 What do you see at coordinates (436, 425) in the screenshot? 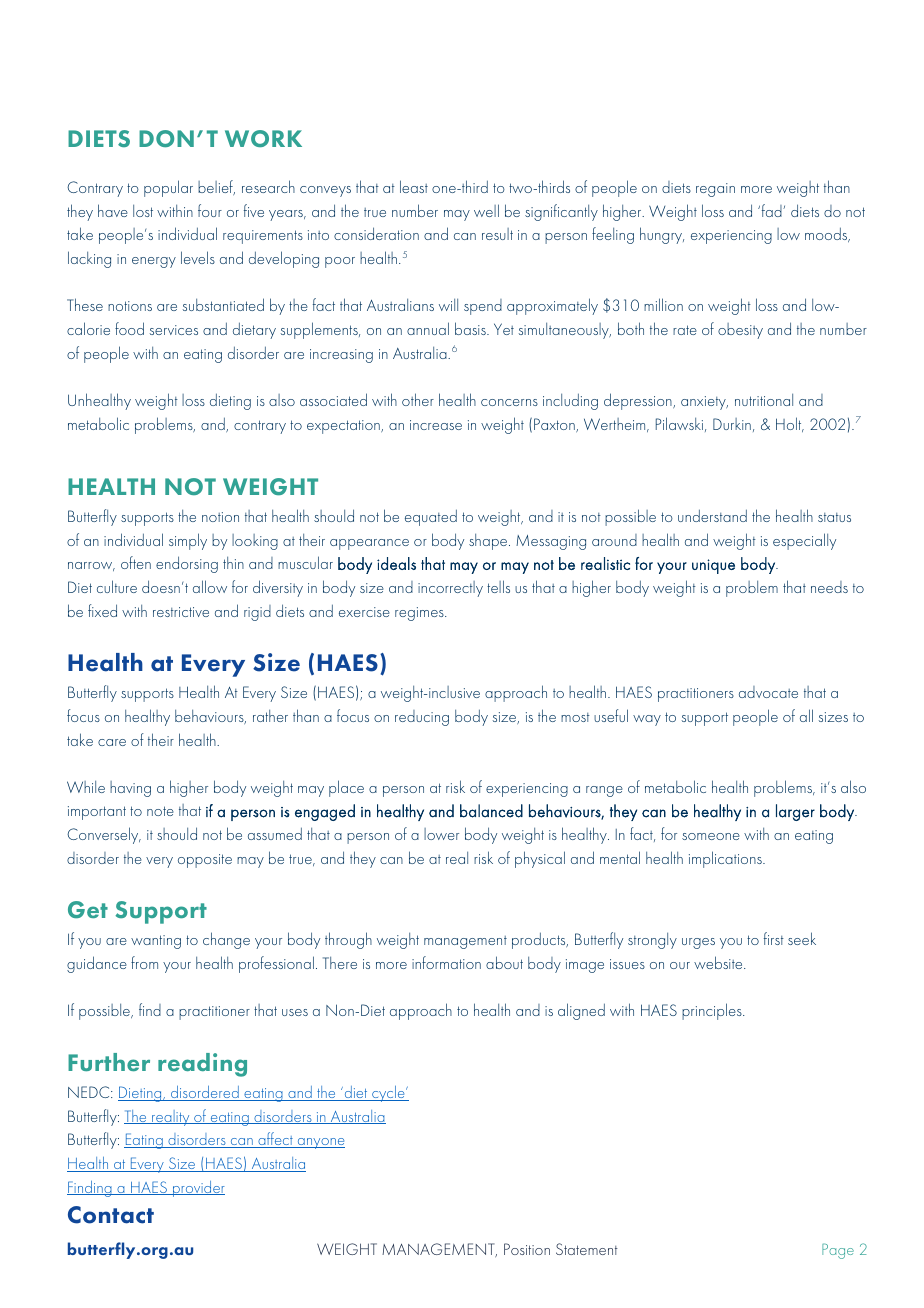
I see `increase` at bounding box center [436, 425].
